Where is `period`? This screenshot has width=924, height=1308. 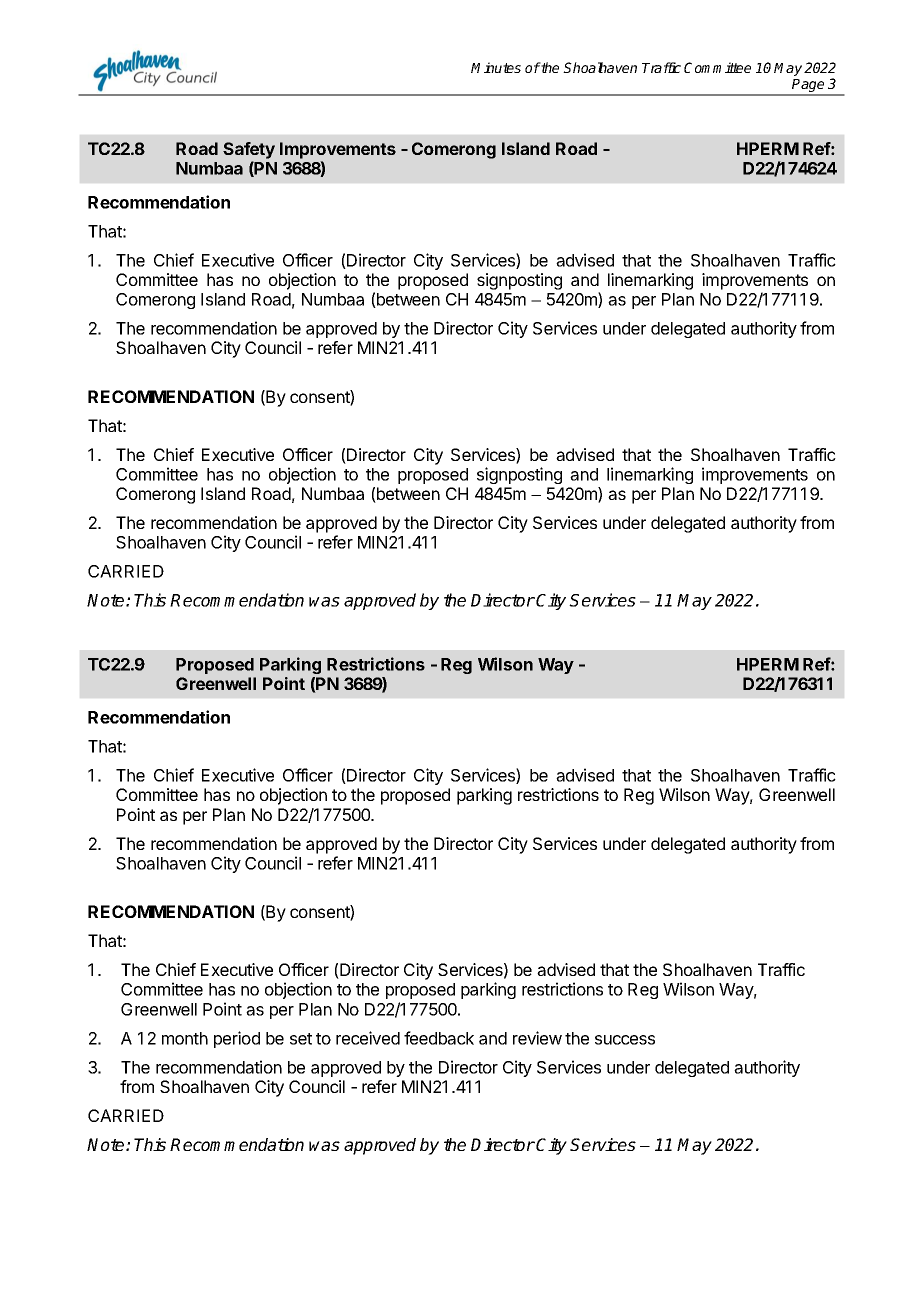
period is located at coordinates (237, 1039).
